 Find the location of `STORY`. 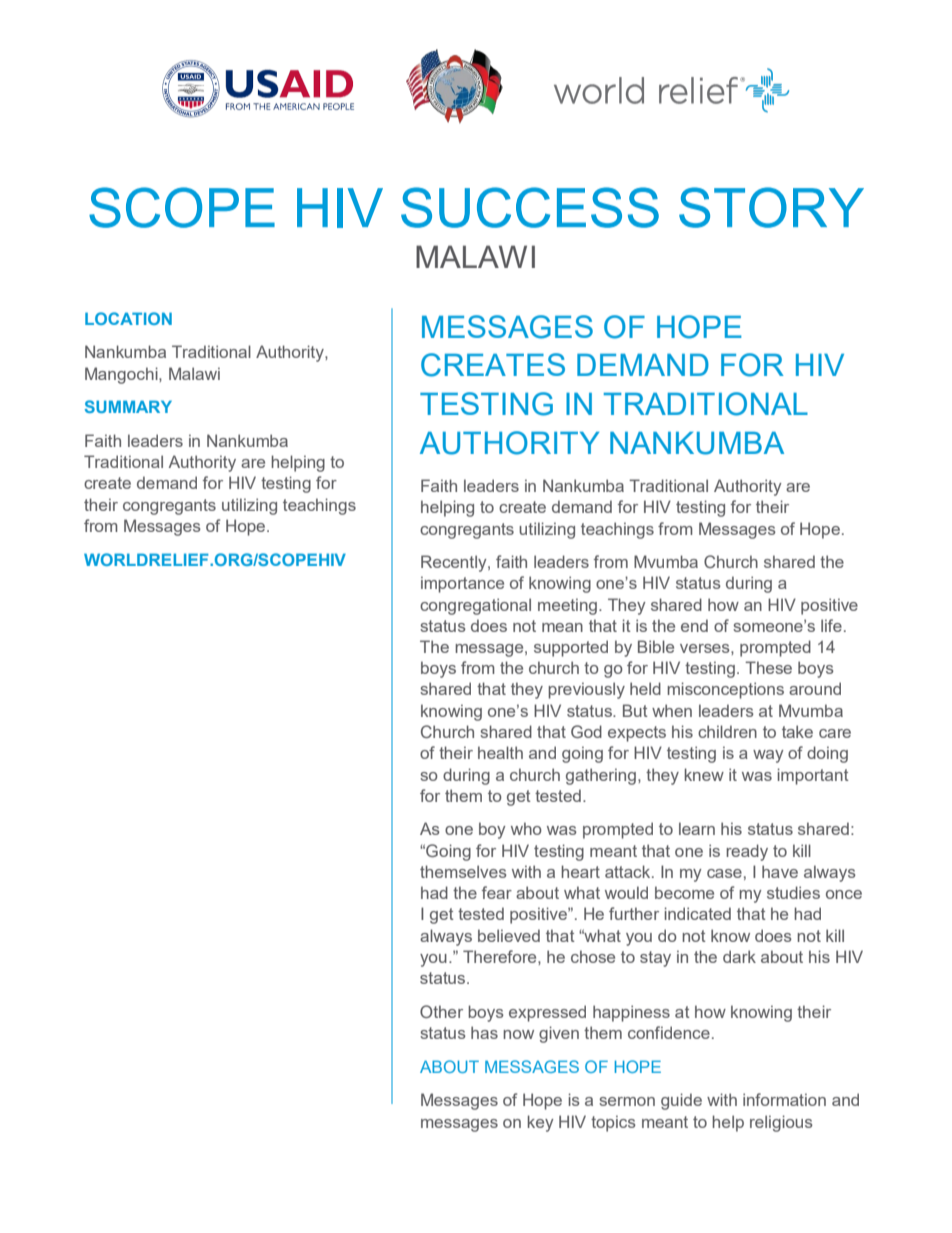

STORY is located at coordinates (771, 207).
